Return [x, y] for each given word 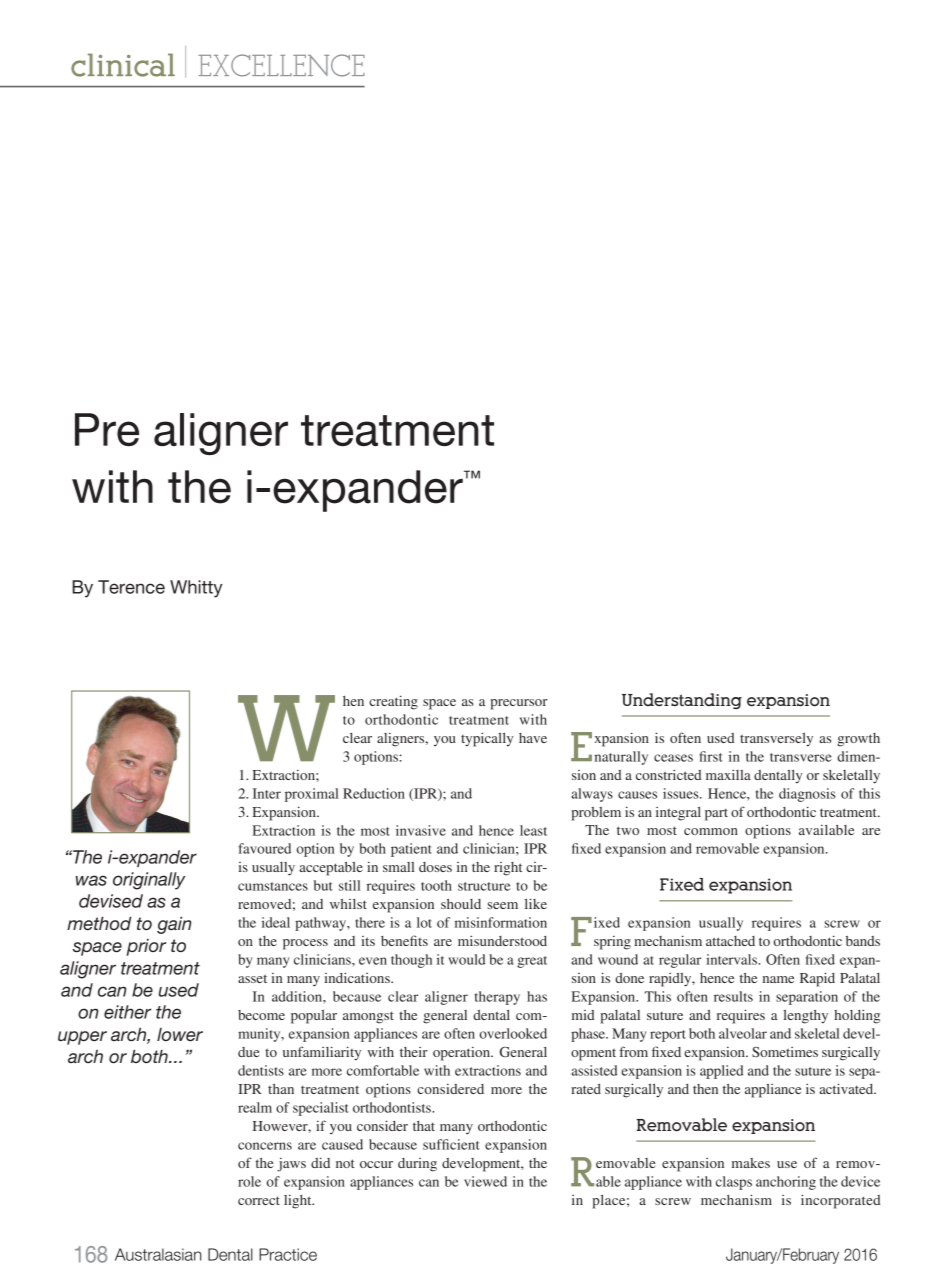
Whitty [196, 589]
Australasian [158, 1254]
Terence [131, 587]
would [467, 959]
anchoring [786, 1183]
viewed [485, 1181]
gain [174, 925]
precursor [519, 704]
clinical [123, 65]
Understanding [682, 701]
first [711, 756]
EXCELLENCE [281, 65]
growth [858, 740]
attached [730, 941]
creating [393, 702]
